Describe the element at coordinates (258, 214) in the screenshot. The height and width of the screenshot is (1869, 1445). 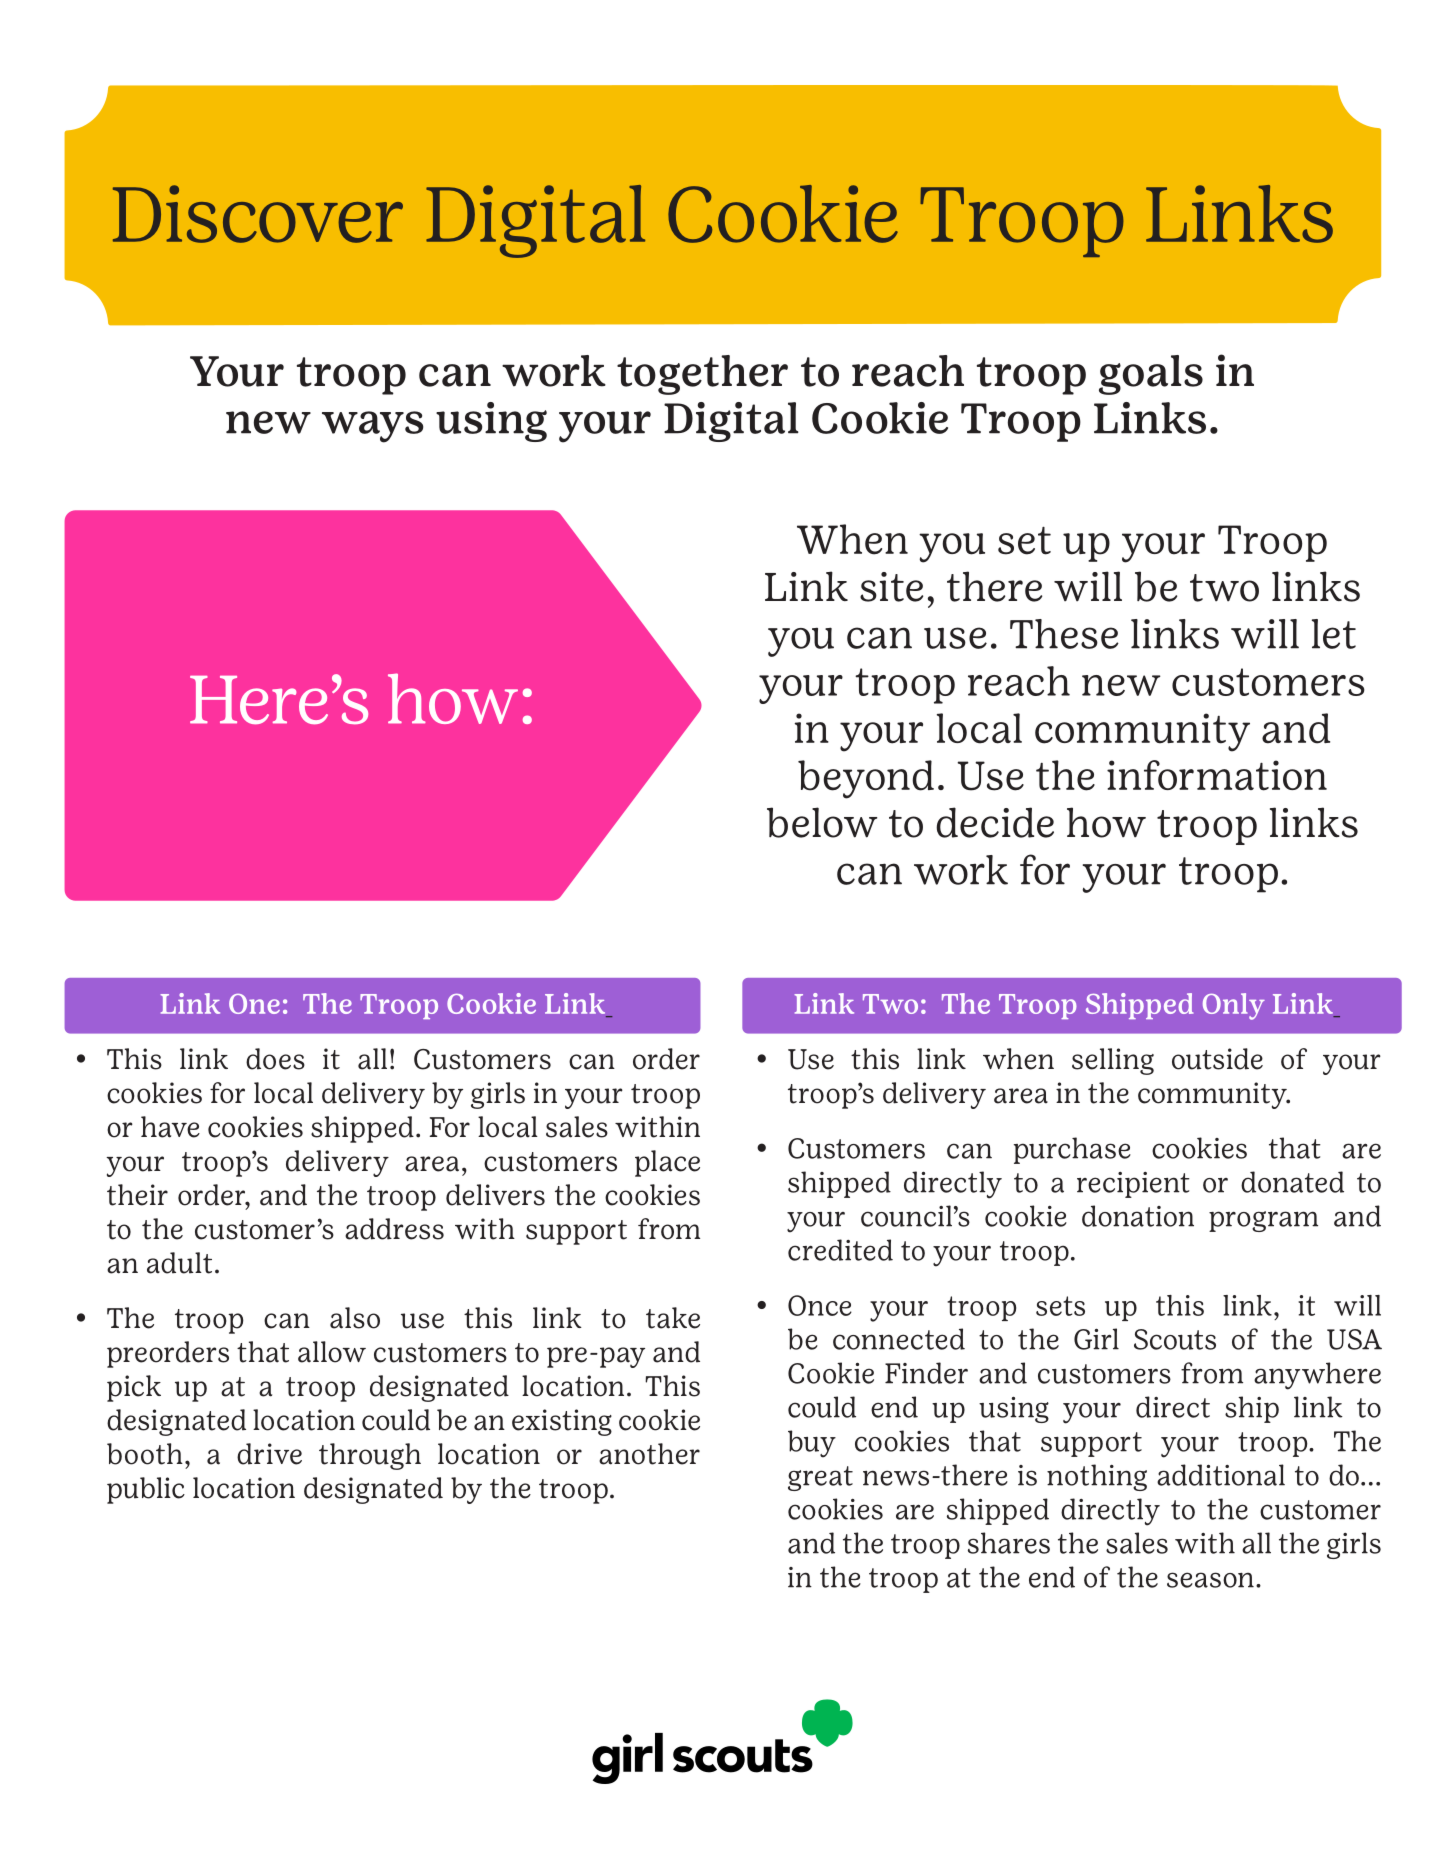
I see `Discover` at that location.
